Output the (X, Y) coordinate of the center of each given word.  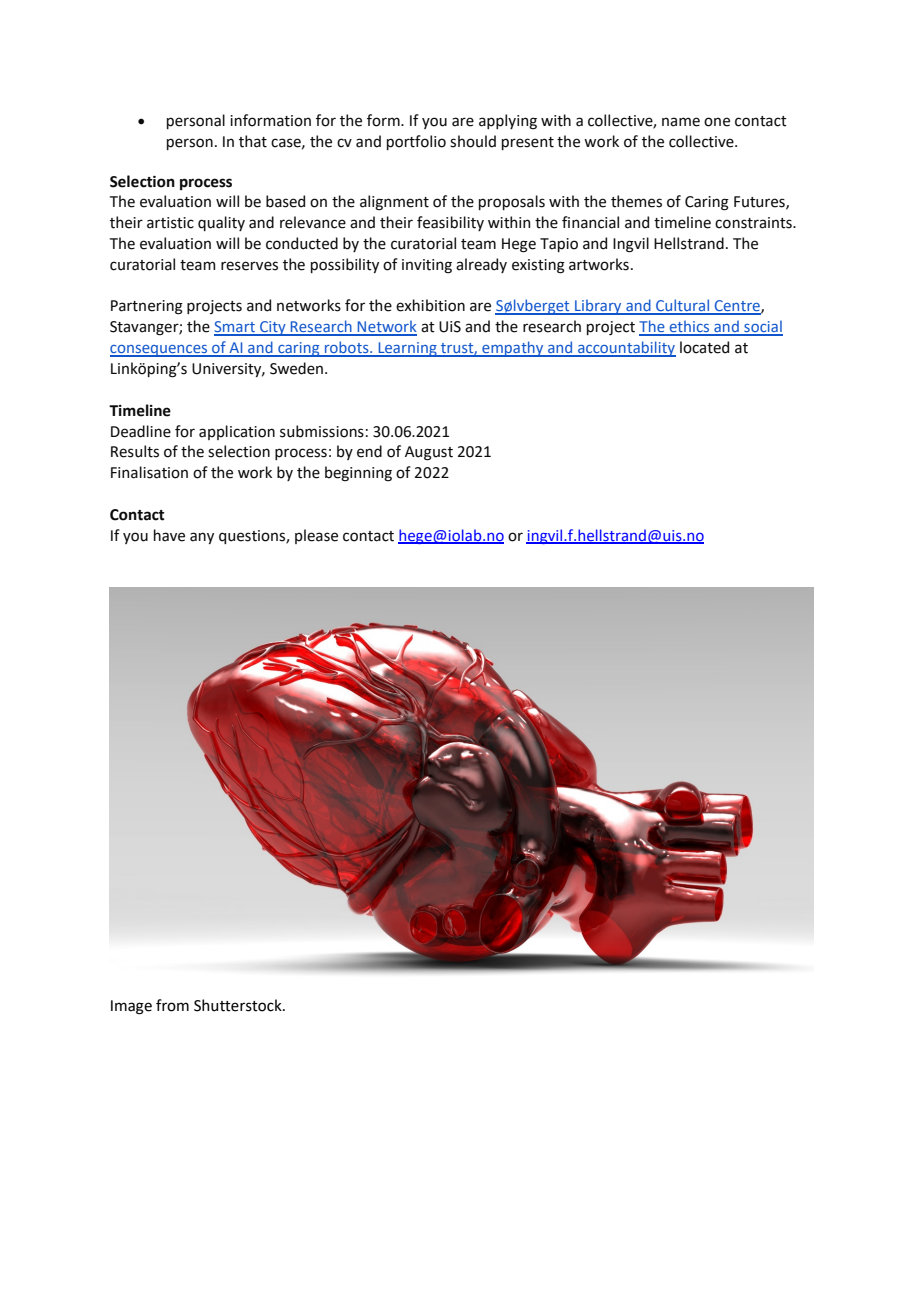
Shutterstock (239, 1005)
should (473, 141)
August (429, 453)
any (202, 538)
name (681, 122)
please (316, 536)
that (253, 141)
